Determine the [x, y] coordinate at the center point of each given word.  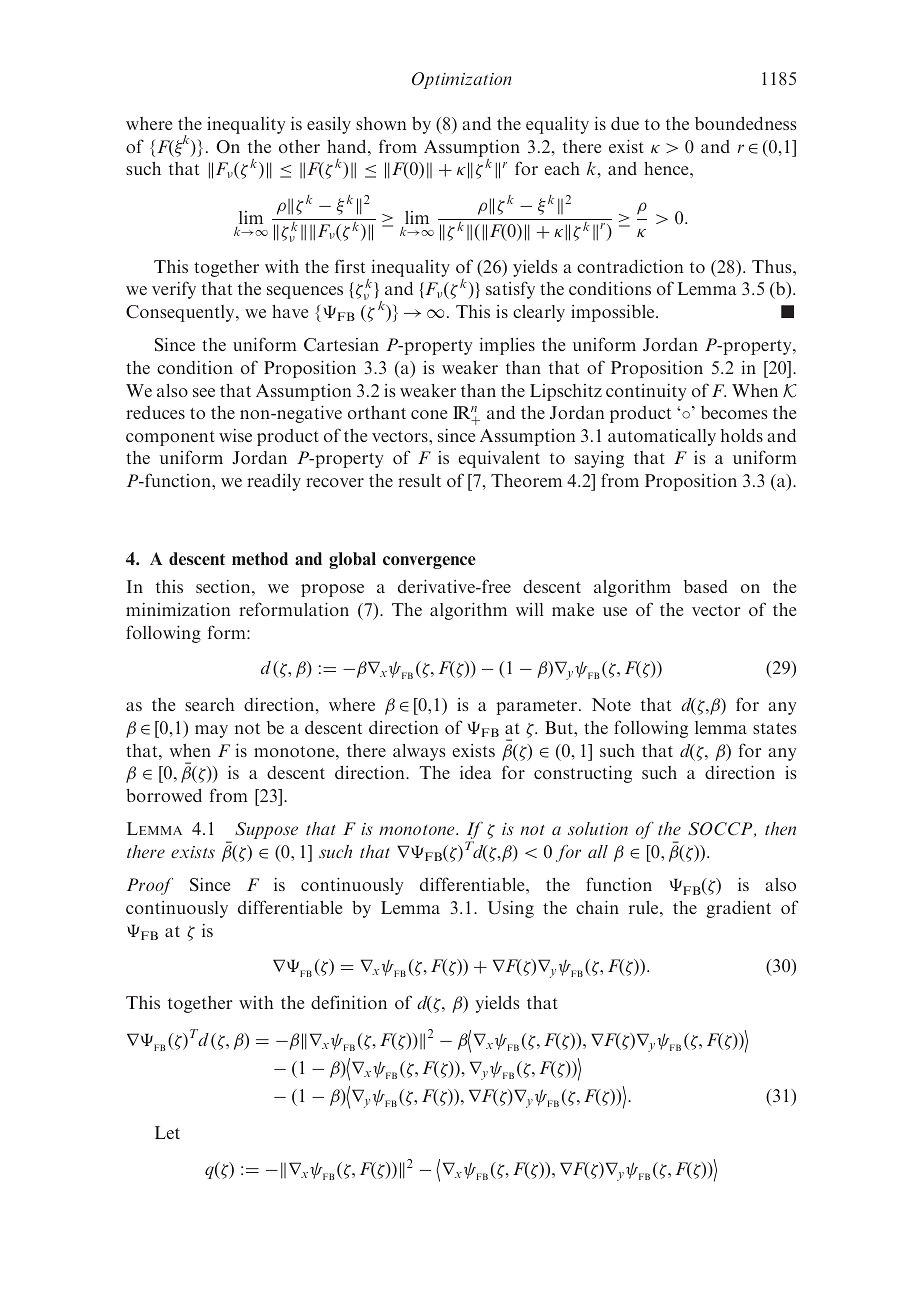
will [529, 609]
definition [349, 1002]
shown [381, 123]
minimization [178, 609]
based [706, 586]
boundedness [746, 123]
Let [167, 1132]
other [299, 146]
